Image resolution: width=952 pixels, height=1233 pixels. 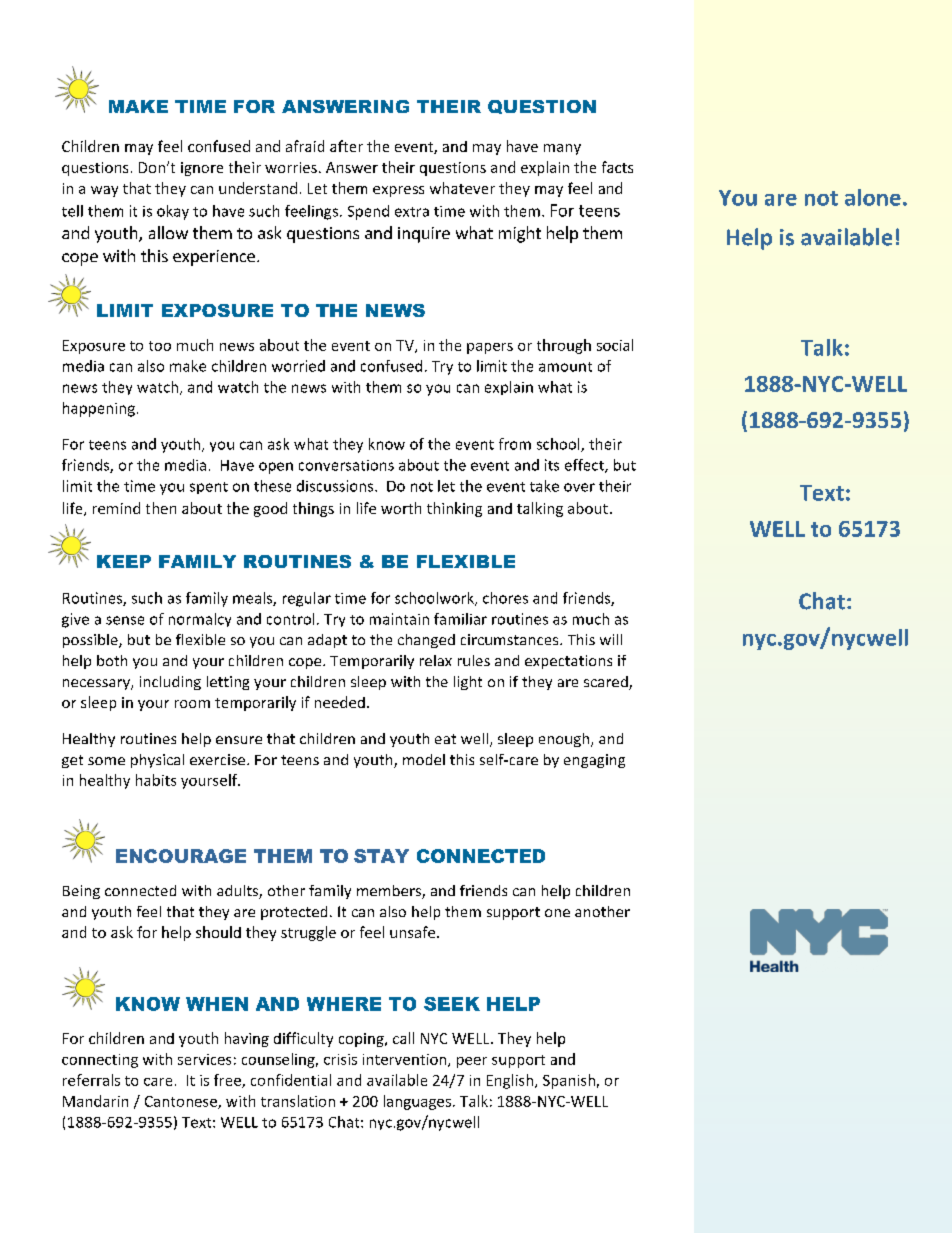 What do you see at coordinates (460, 619) in the document?
I see `familiar` at bounding box center [460, 619].
